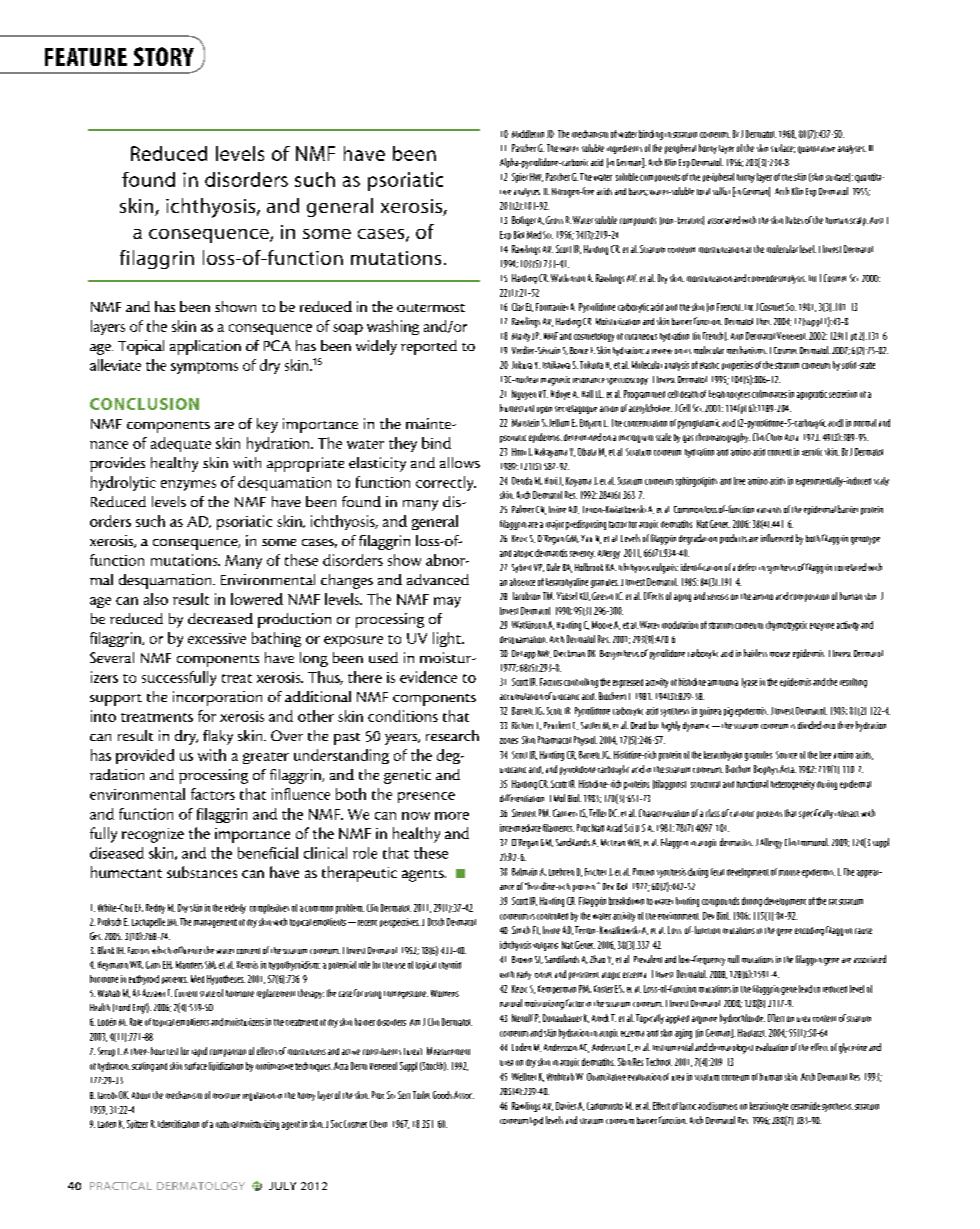 The width and height of the page is (980, 1229). What do you see at coordinates (164, 56) in the page?
I see `story` at bounding box center [164, 56].
